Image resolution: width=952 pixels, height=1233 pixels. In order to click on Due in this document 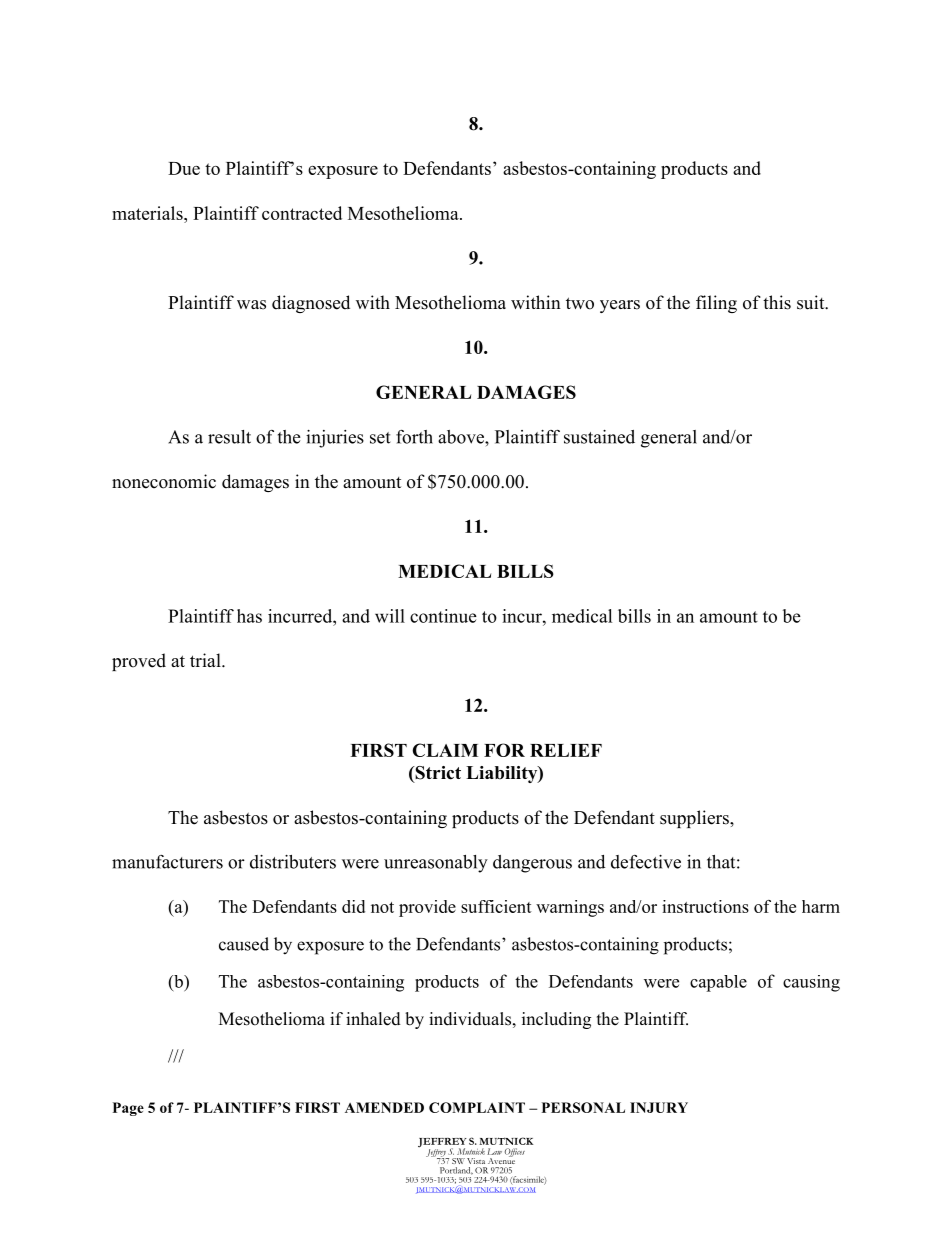, I will do `click(184, 168)`.
